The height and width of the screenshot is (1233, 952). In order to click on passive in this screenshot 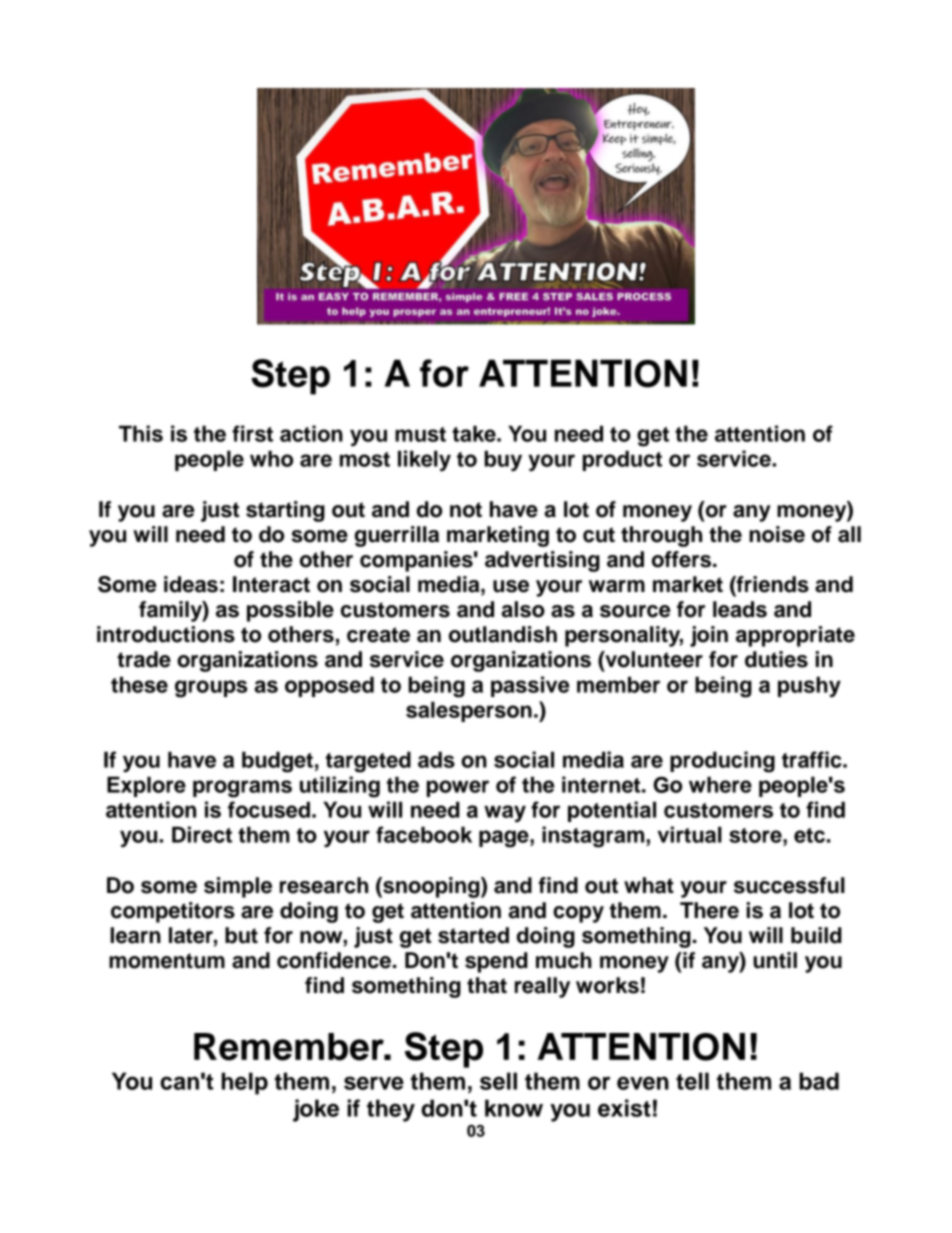, I will do `click(530, 686)`.
